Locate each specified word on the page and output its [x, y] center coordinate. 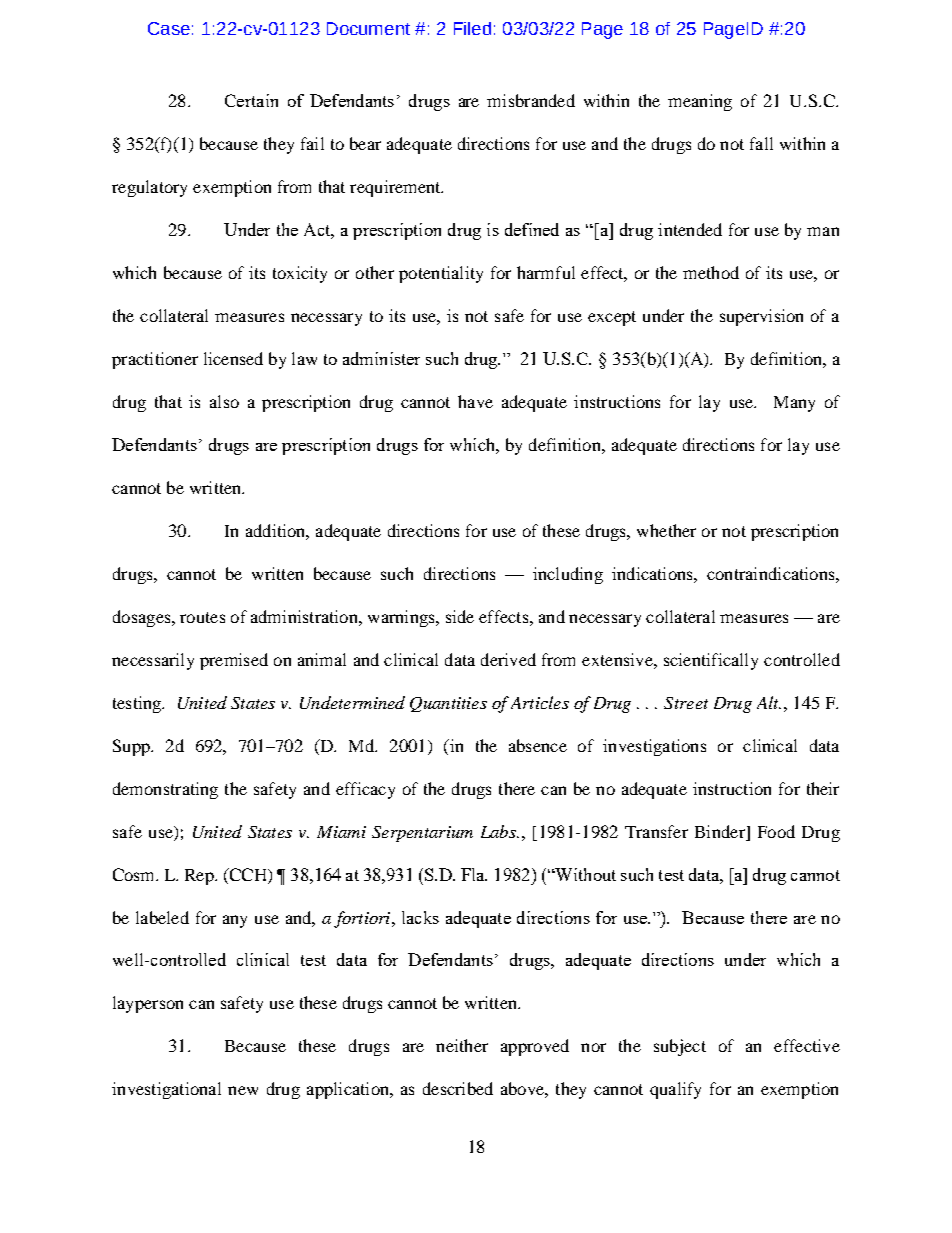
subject [680, 1047]
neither [462, 1045]
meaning [700, 102]
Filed [472, 28]
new [243, 1090]
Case [169, 28]
